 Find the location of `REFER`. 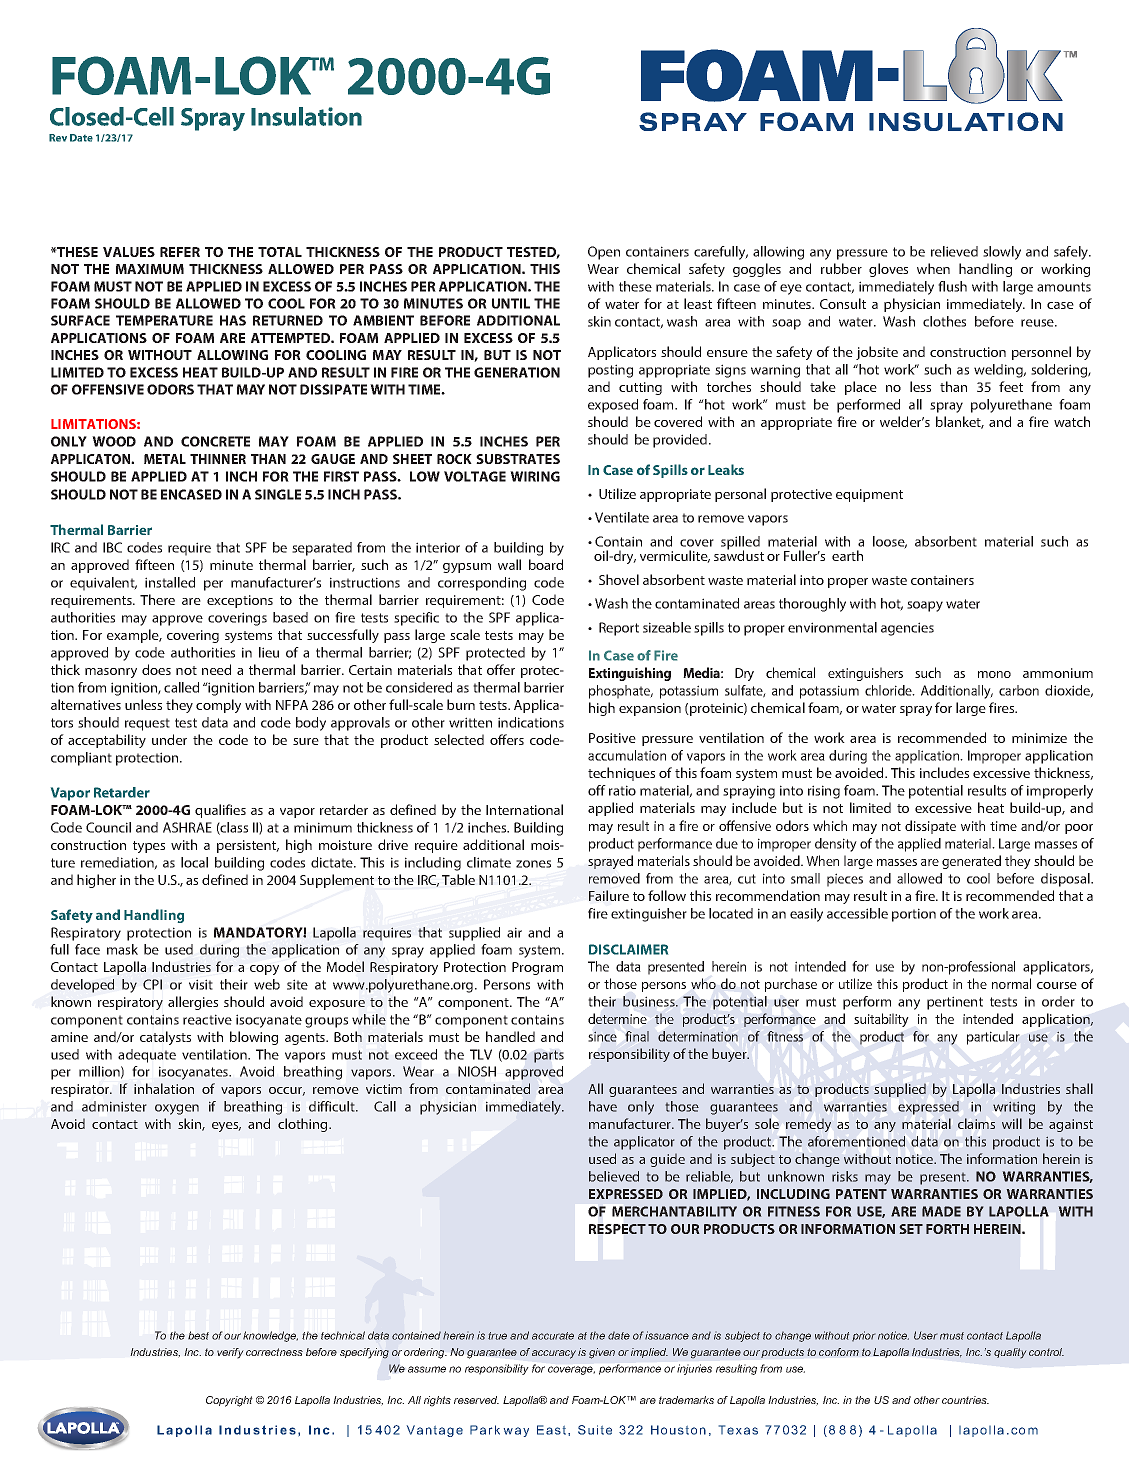

REFER is located at coordinates (180, 252).
